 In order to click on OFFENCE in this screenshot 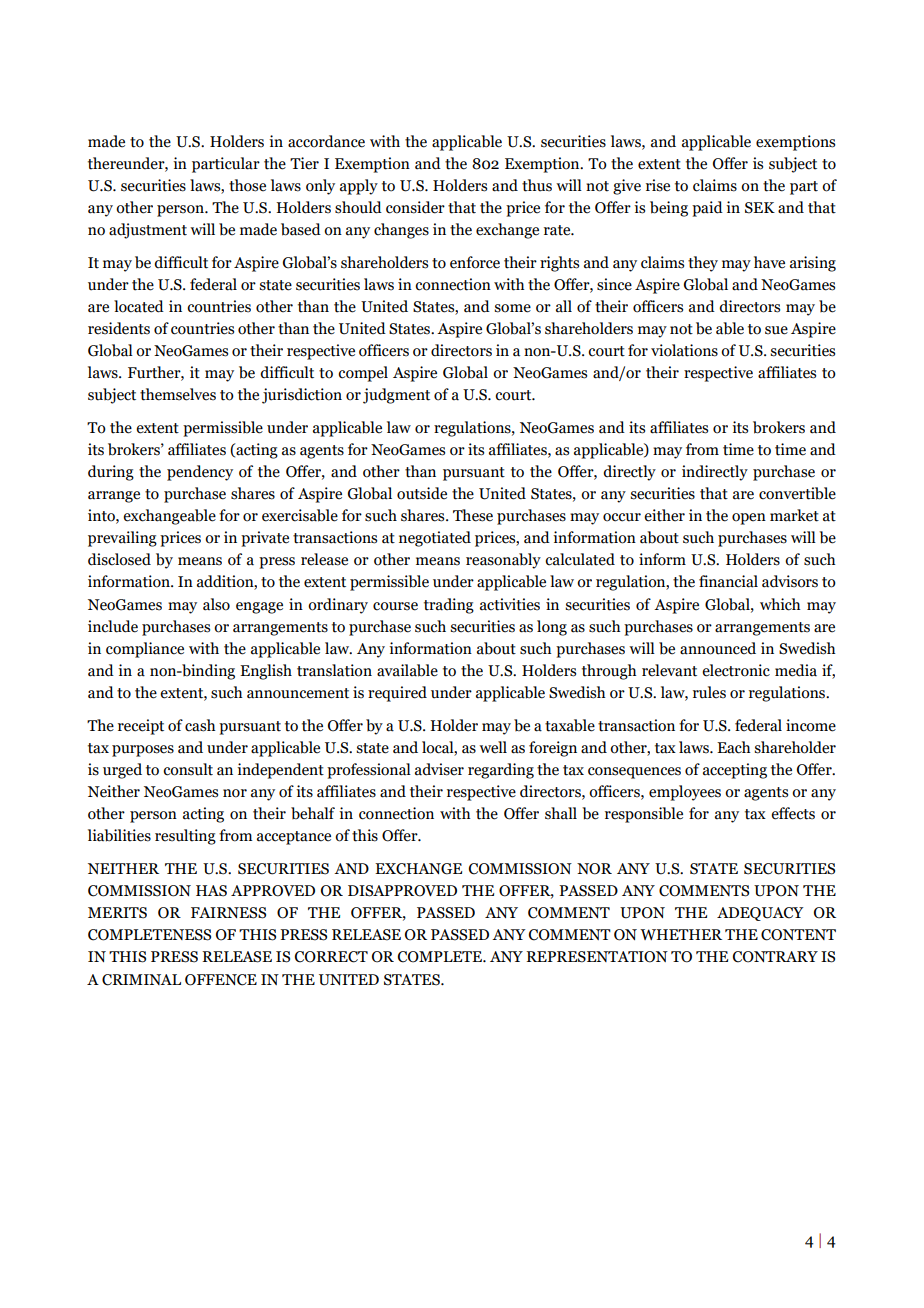, I will do `click(221, 980)`.
